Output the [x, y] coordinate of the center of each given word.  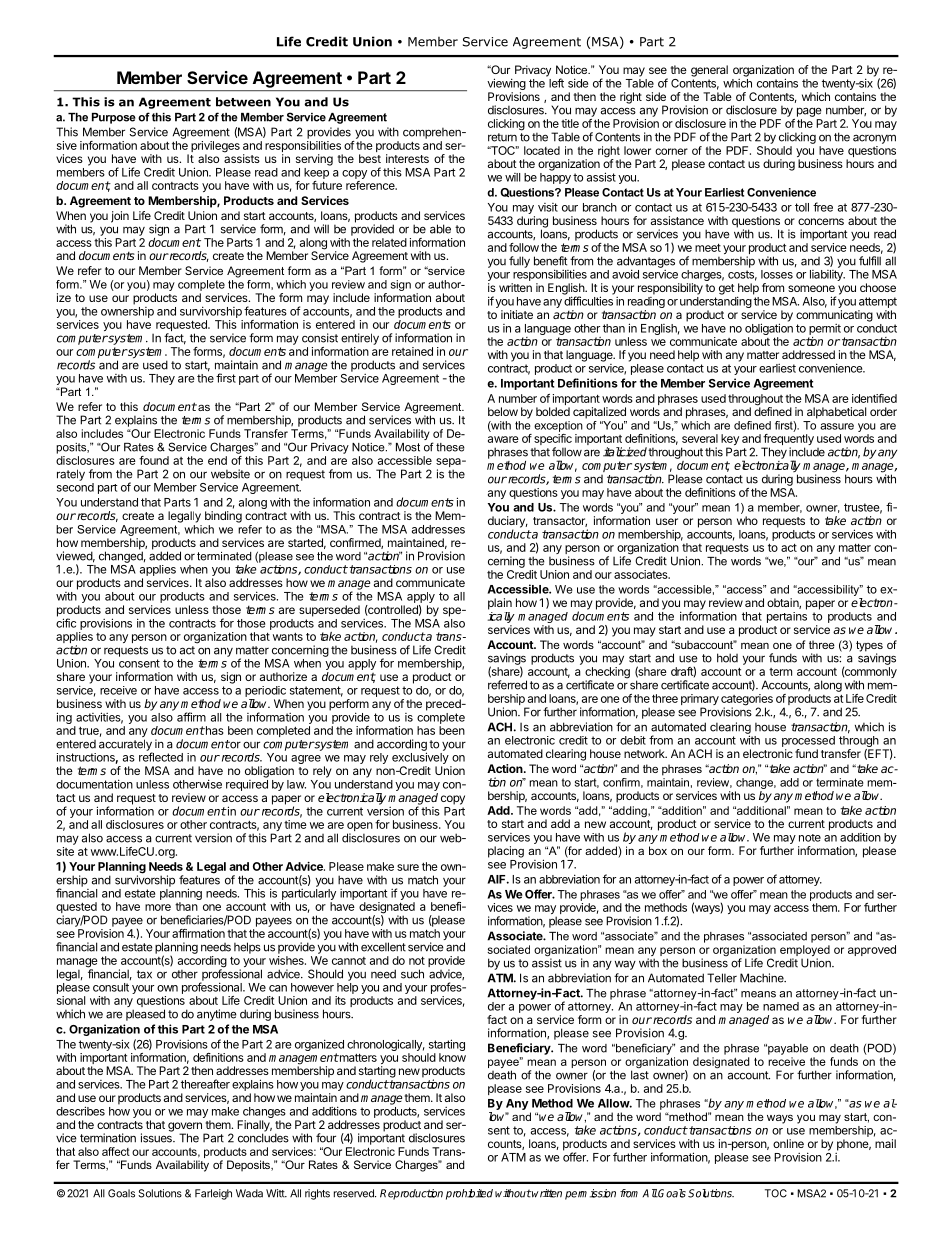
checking [607, 674]
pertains [787, 617]
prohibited [469, 1194]
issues [157, 1137]
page [809, 112]
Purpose [114, 118]
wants [288, 637]
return [502, 137]
